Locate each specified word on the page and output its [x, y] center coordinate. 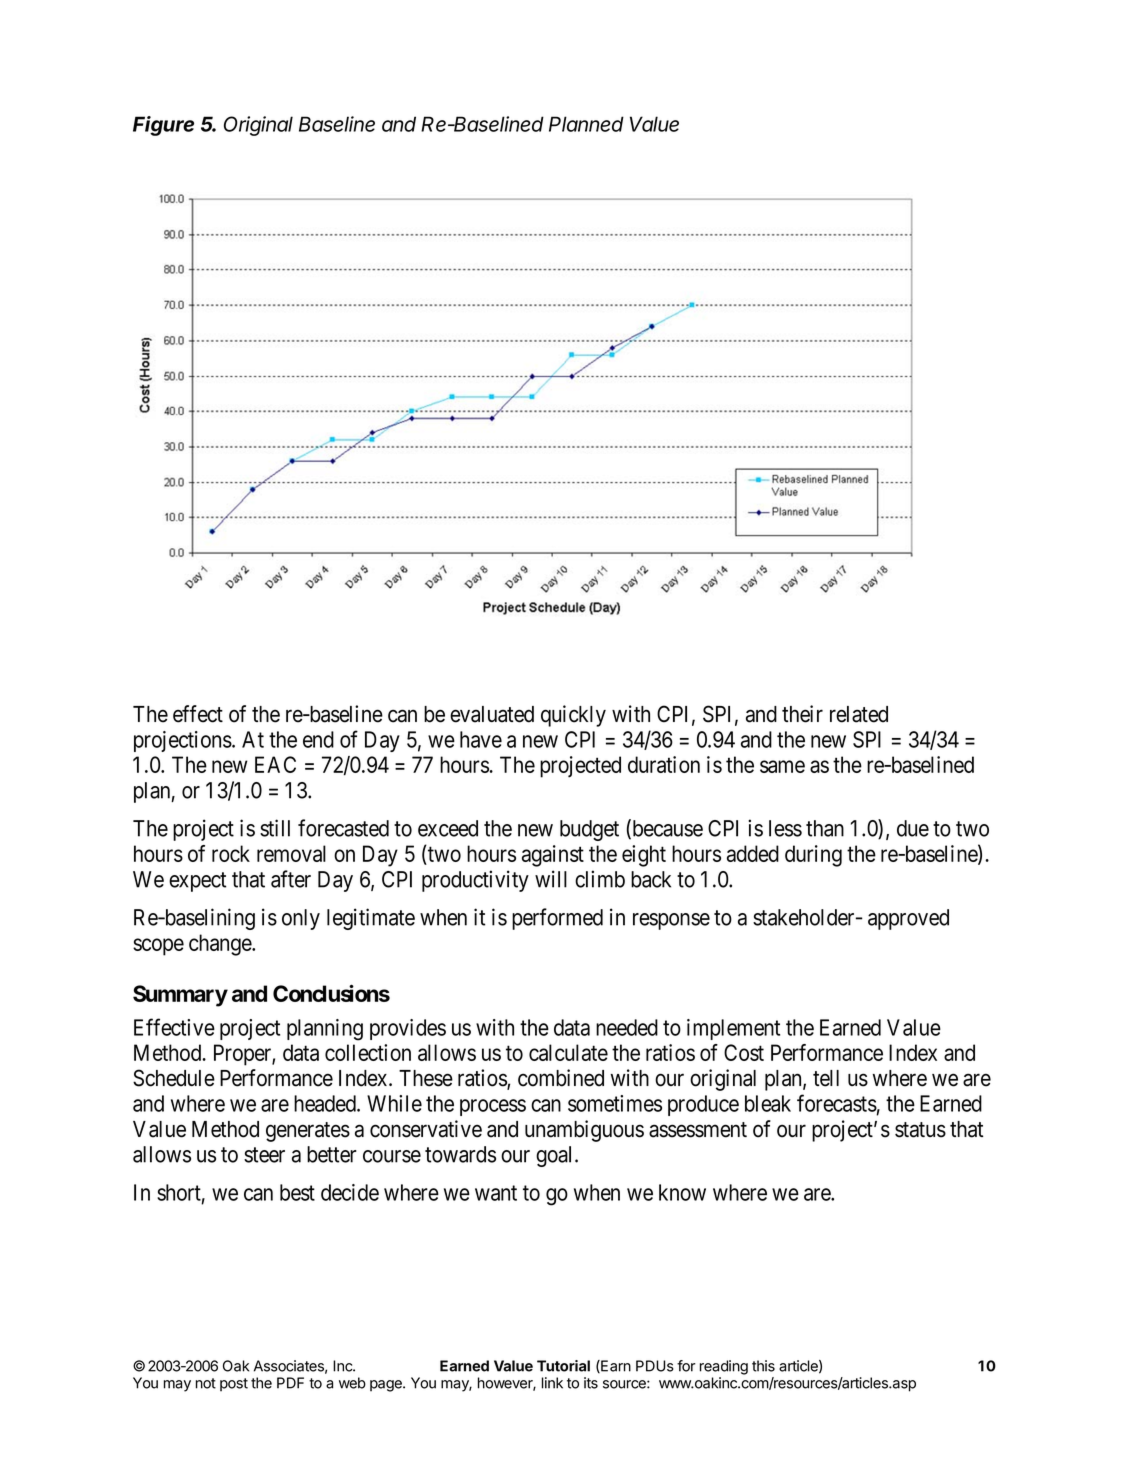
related [859, 714]
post [234, 1384]
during [813, 856]
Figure [163, 126]
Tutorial [563, 1366]
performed [557, 919]
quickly [573, 716]
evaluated [492, 714]
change [221, 945]
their [802, 714]
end [318, 739]
